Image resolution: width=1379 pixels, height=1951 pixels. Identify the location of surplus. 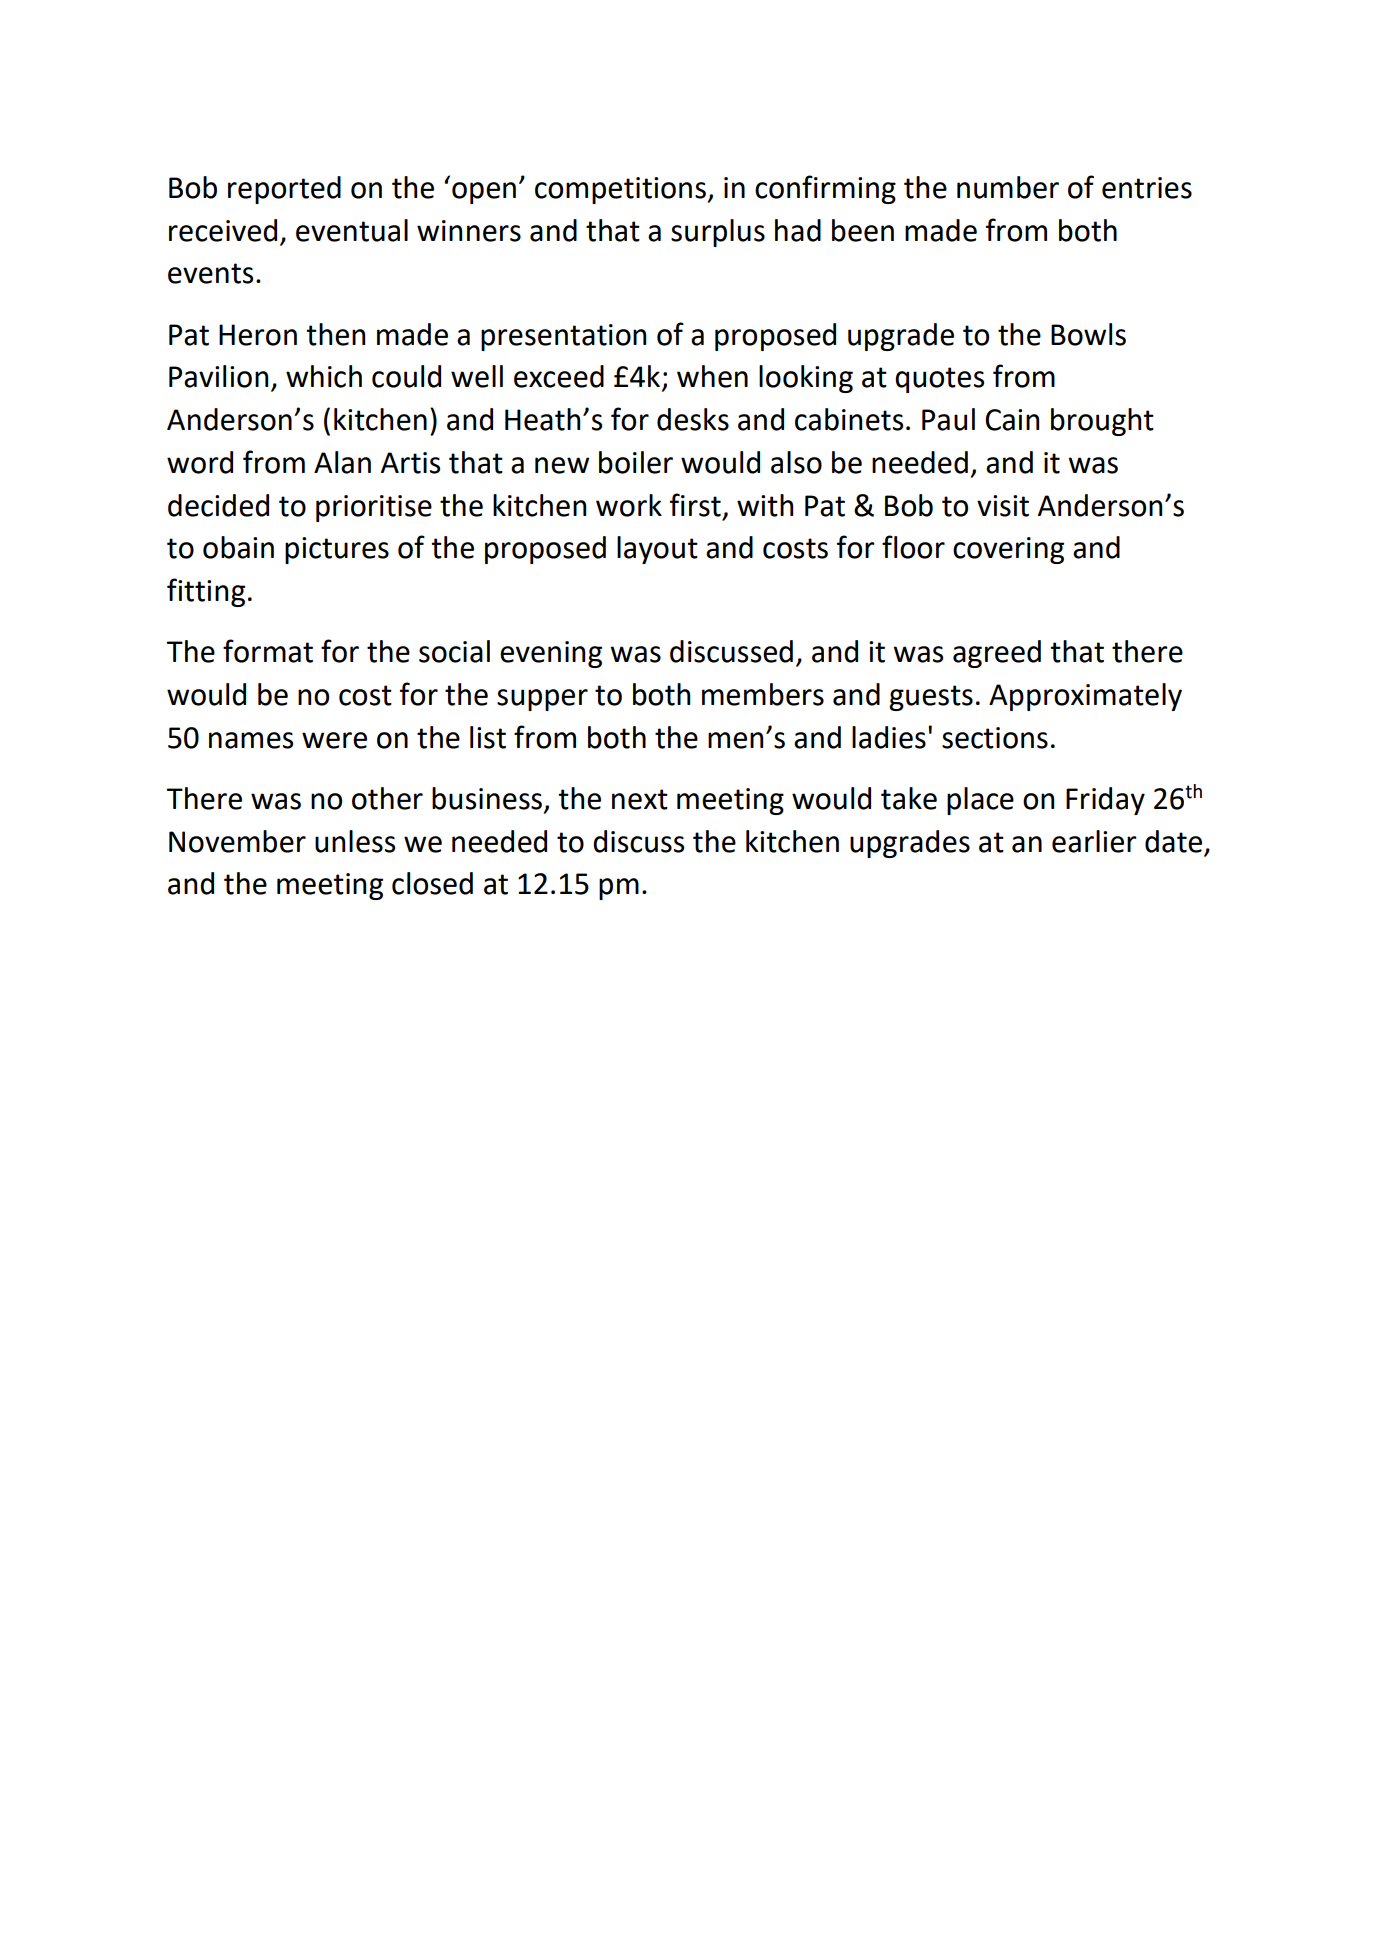
(718, 233).
